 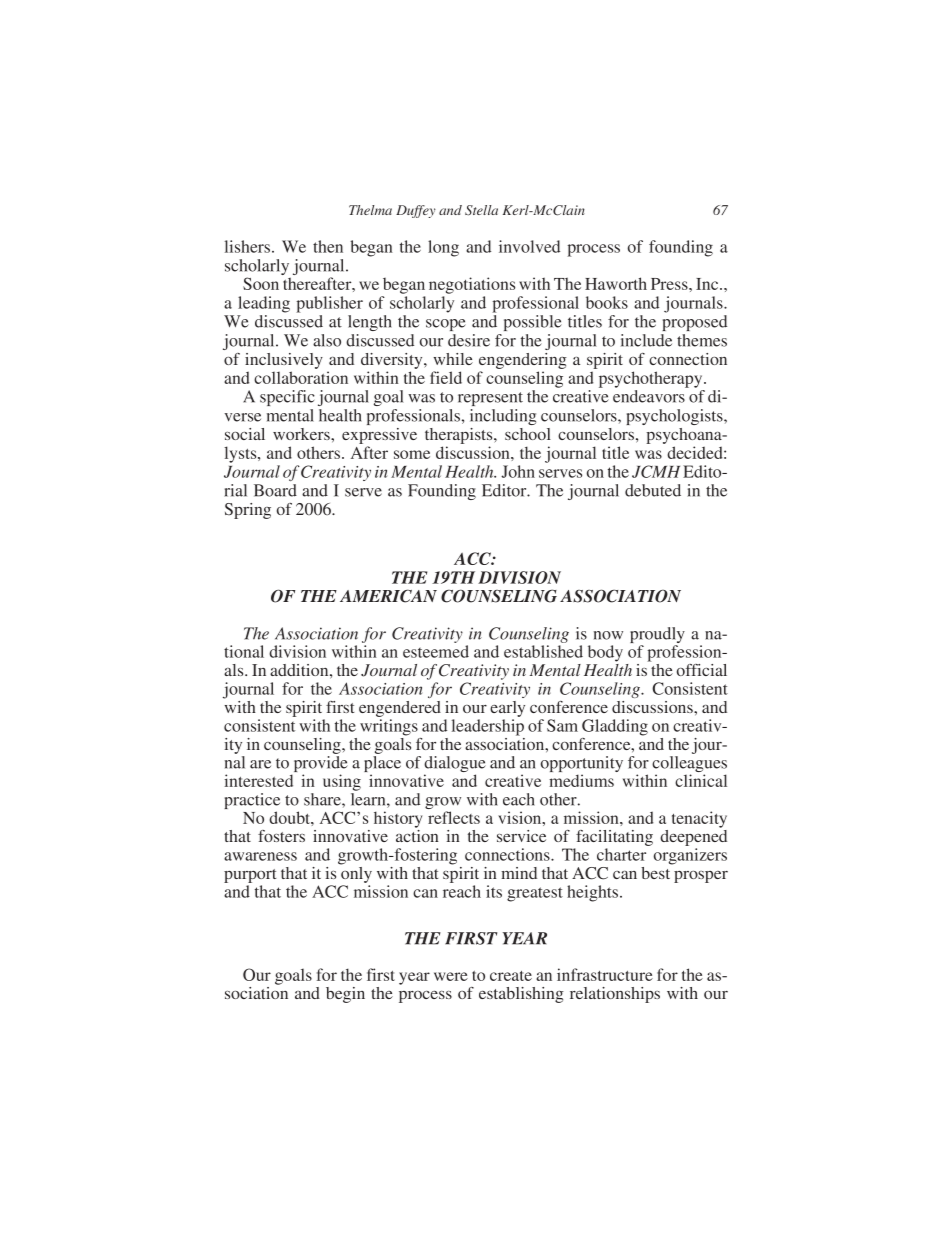 I want to click on proudly, so click(x=657, y=636).
